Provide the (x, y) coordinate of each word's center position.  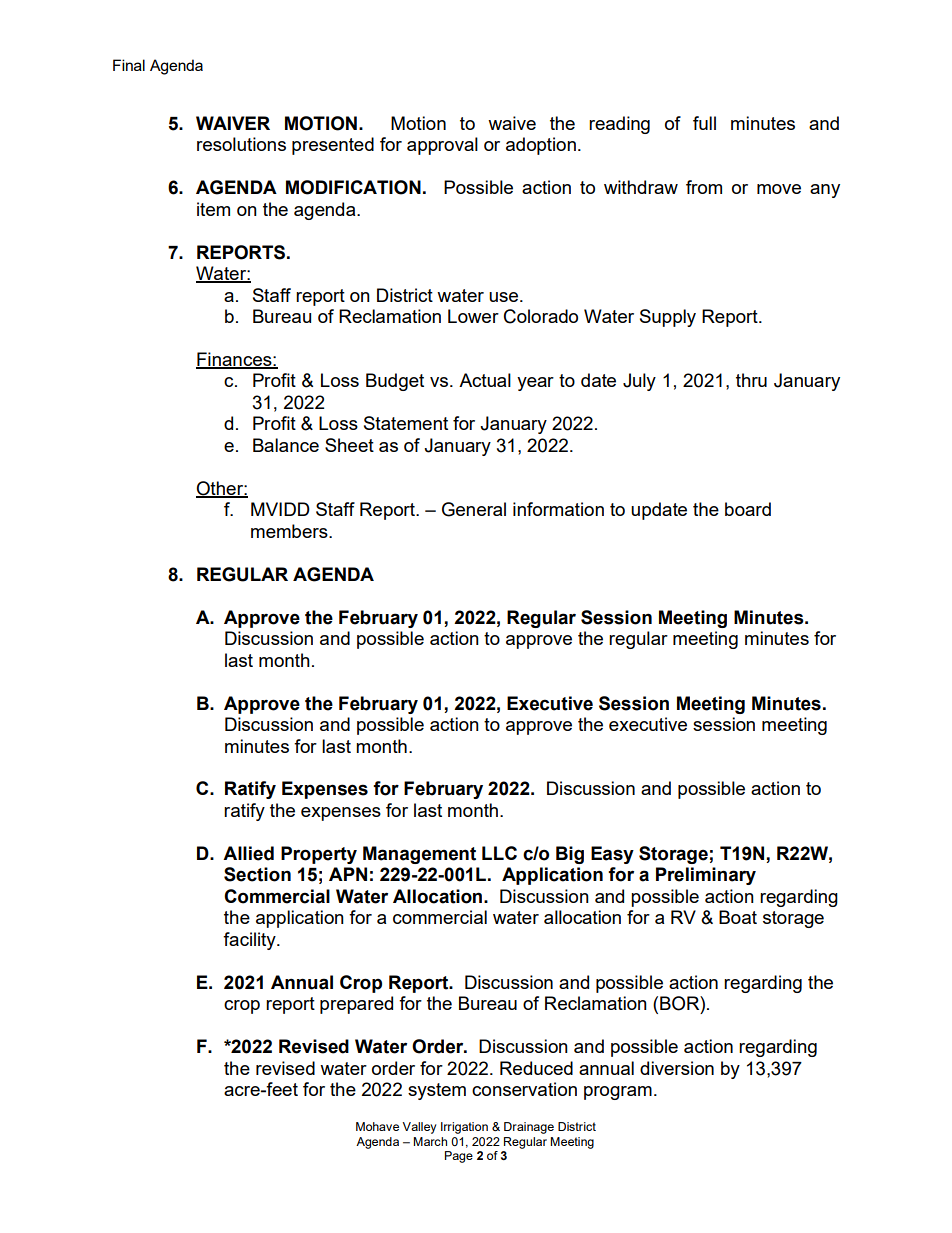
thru (751, 380)
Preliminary (706, 876)
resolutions (241, 144)
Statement (406, 423)
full (704, 123)
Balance (286, 445)
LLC (499, 853)
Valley (419, 1128)
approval (442, 146)
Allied (248, 853)
